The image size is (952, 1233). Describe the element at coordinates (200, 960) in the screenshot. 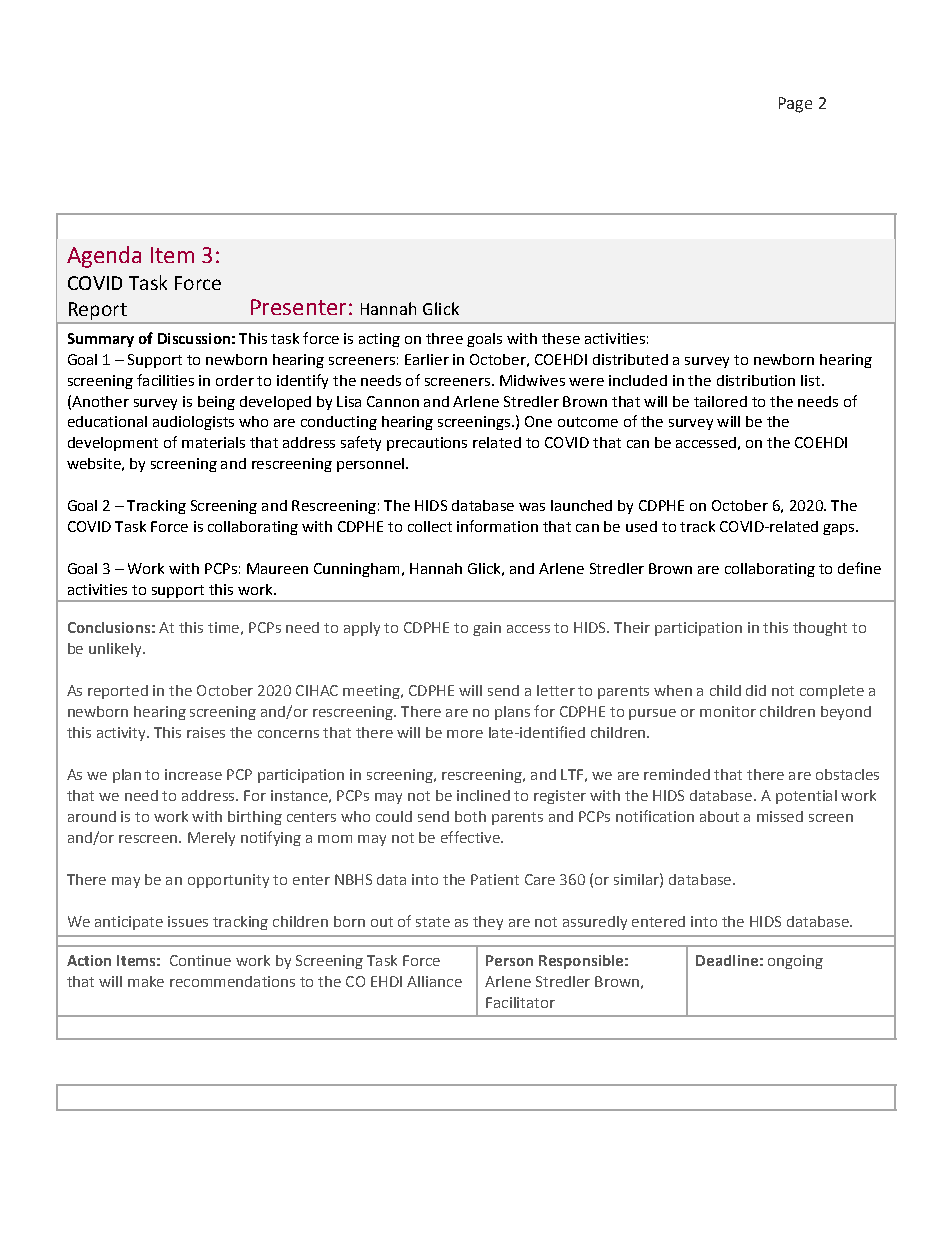

I see `Continue` at that location.
